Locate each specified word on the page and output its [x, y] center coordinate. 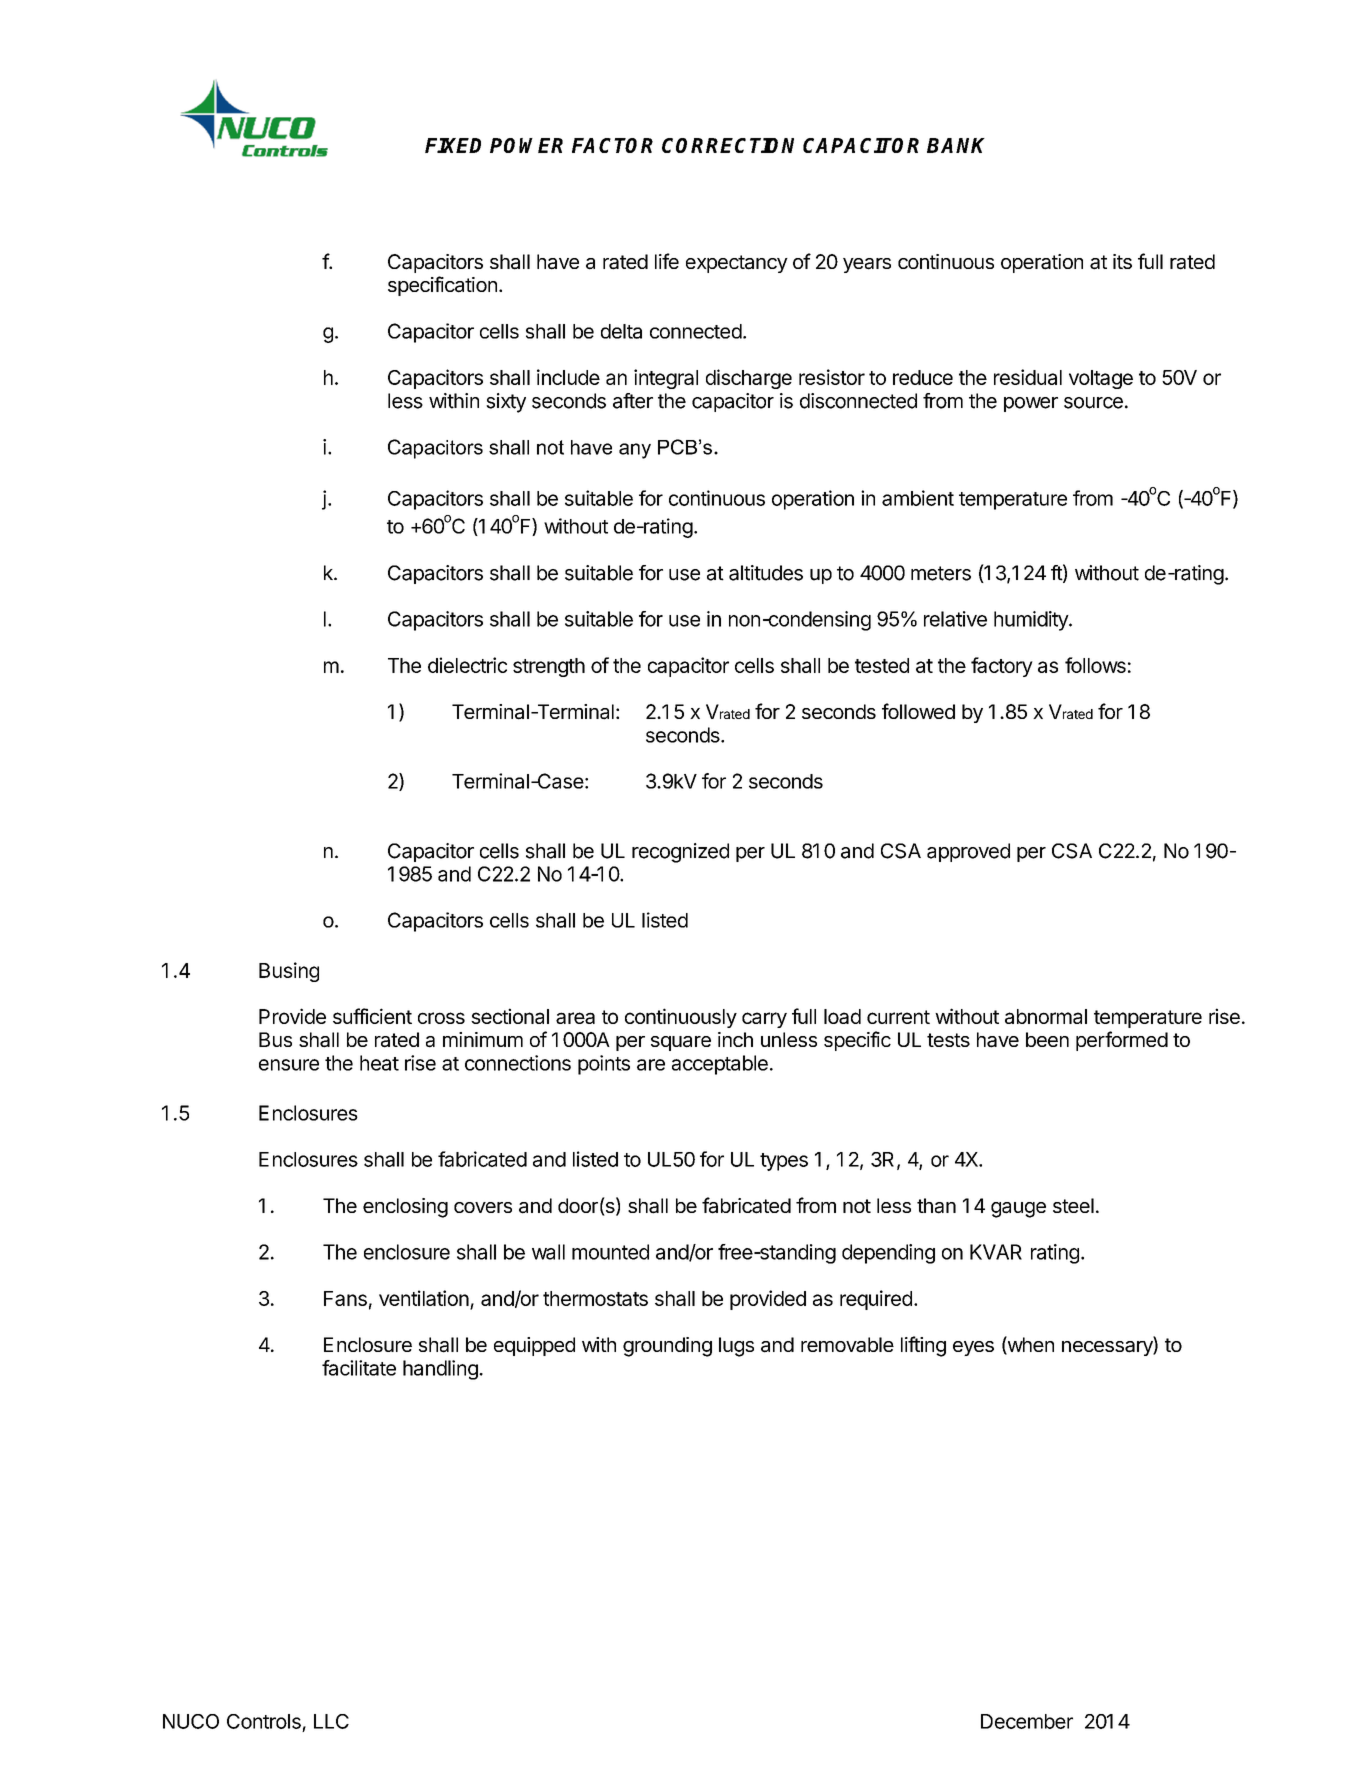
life [667, 261]
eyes [973, 1348]
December [1027, 1721]
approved [968, 852]
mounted [610, 1252]
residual [1028, 377]
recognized [680, 853]
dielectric [467, 665]
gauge [1018, 1210]
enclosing [405, 1208]
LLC [331, 1721]
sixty [506, 403]
